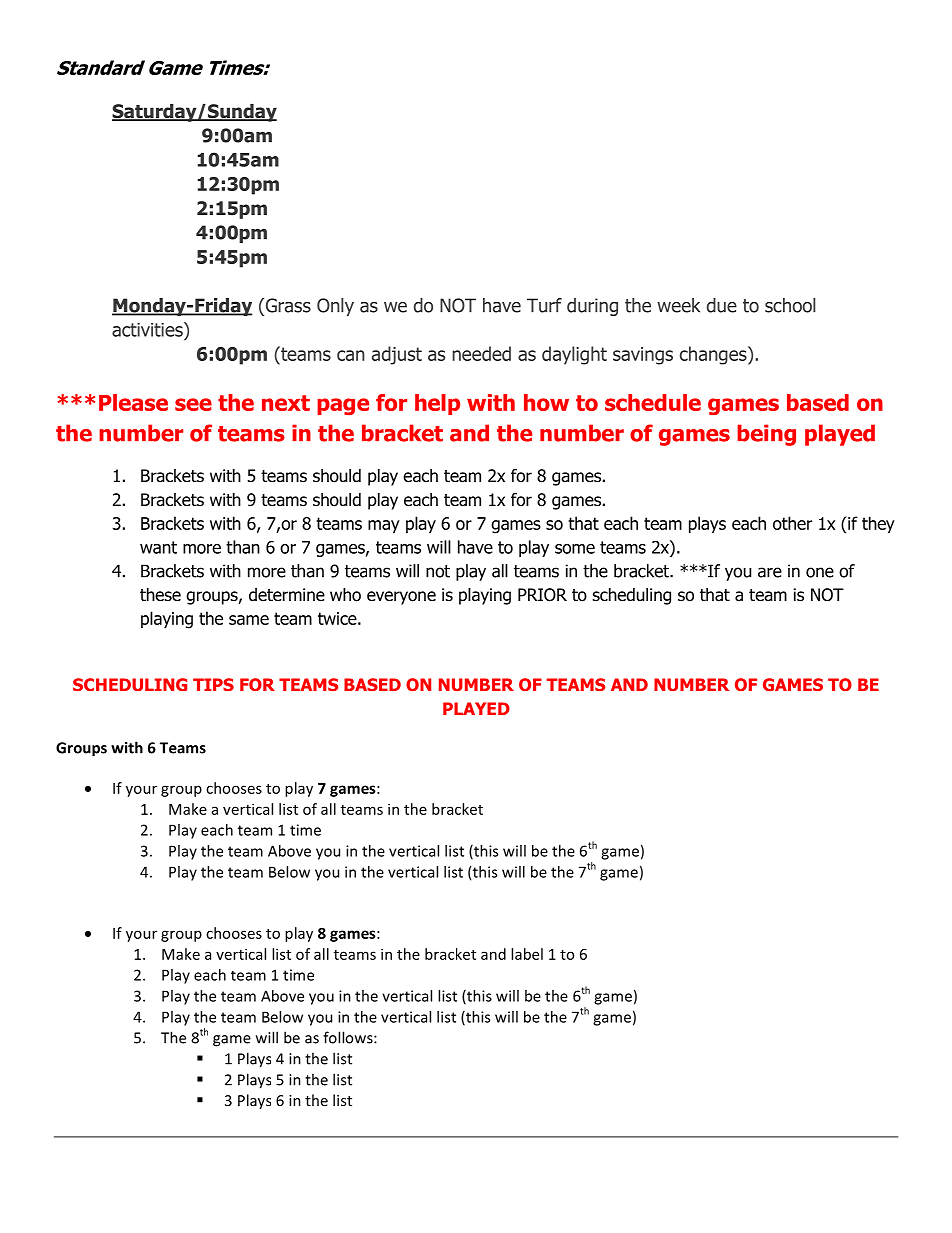 This page has width=952, height=1233. I want to click on TIPS, so click(213, 684).
